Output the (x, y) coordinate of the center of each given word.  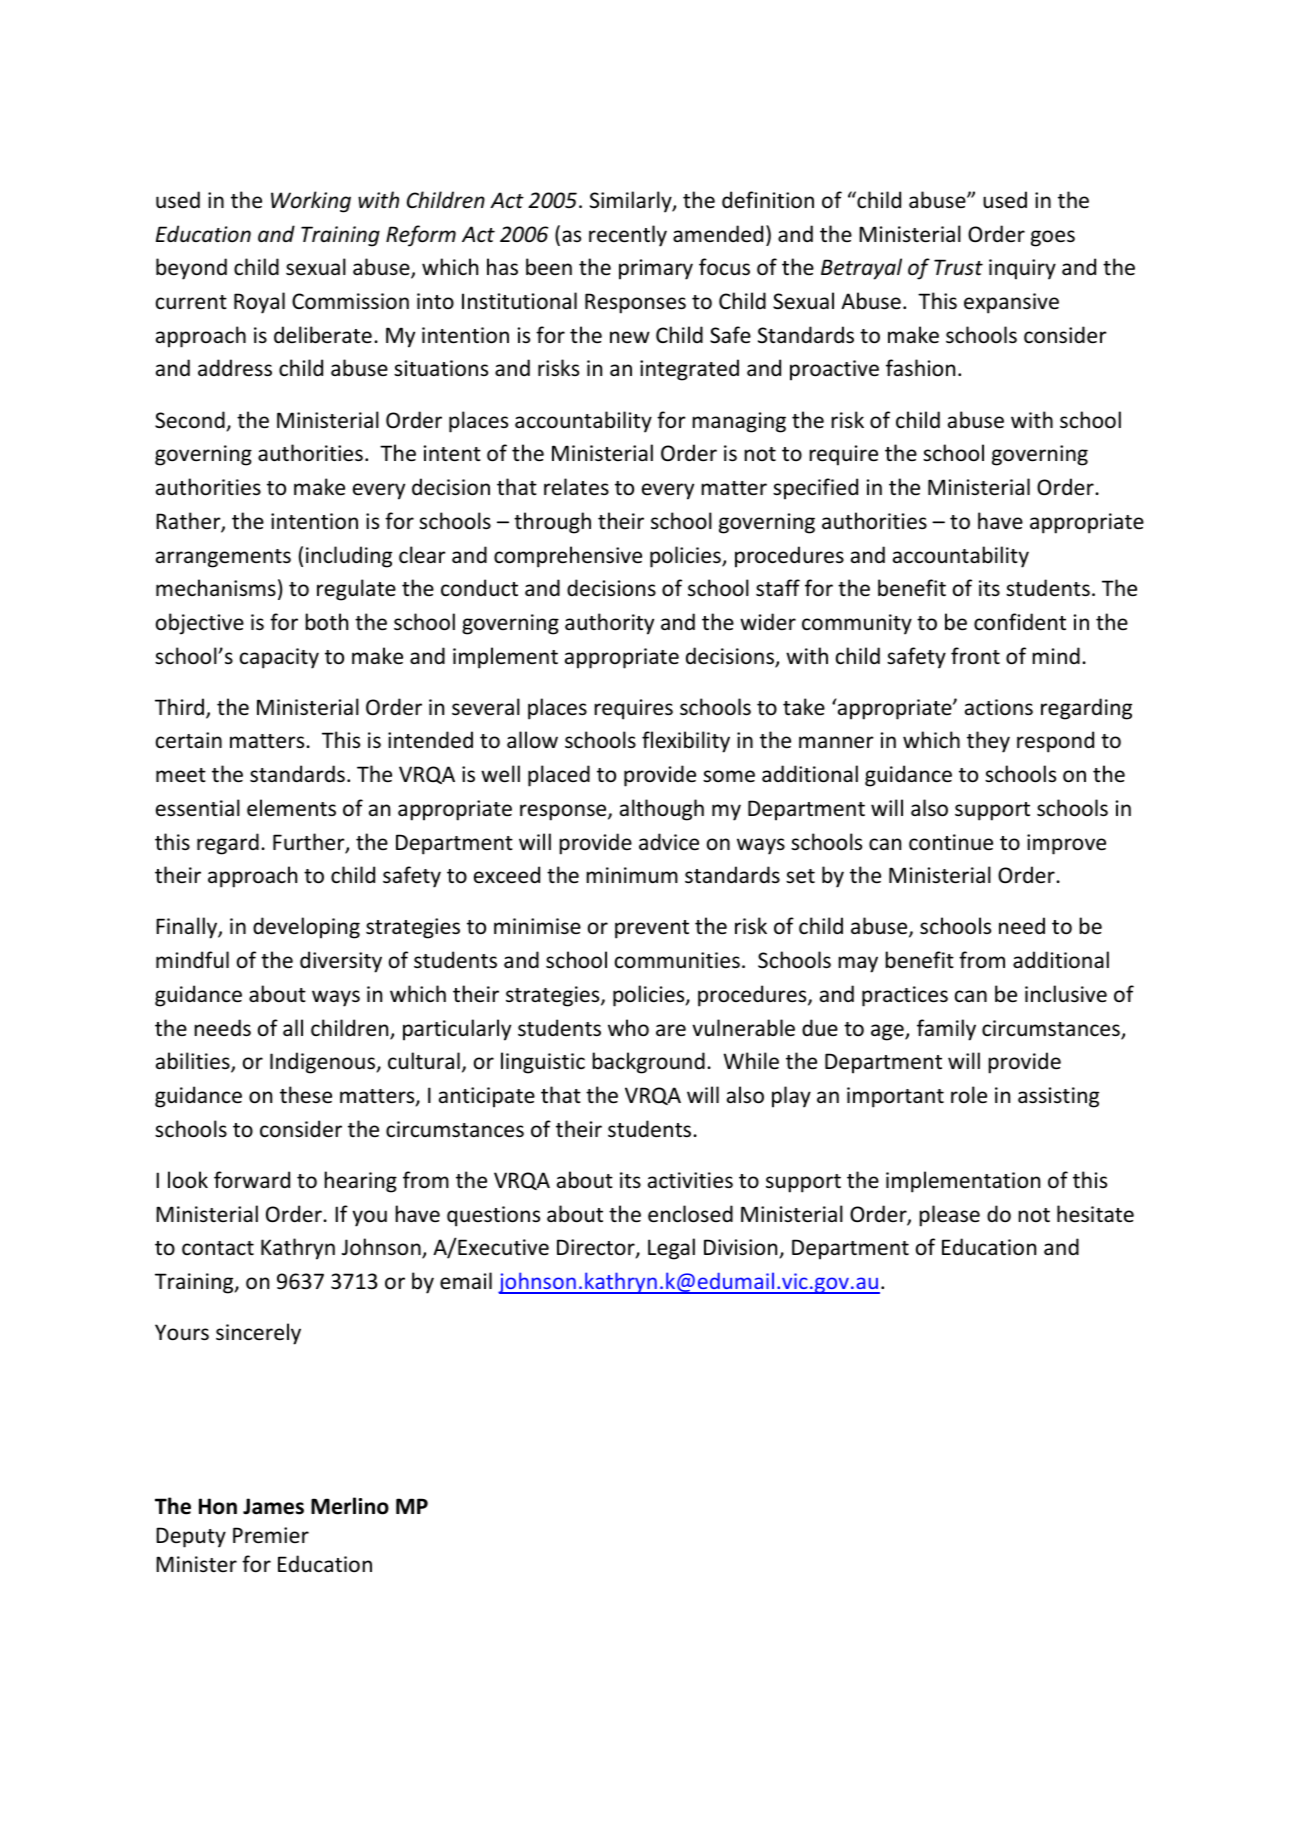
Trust (958, 267)
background (648, 1063)
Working (311, 202)
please (949, 1216)
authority (609, 624)
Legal (671, 1249)
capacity (279, 658)
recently (628, 236)
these (306, 1095)
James (273, 1506)
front (975, 655)
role (969, 1095)
